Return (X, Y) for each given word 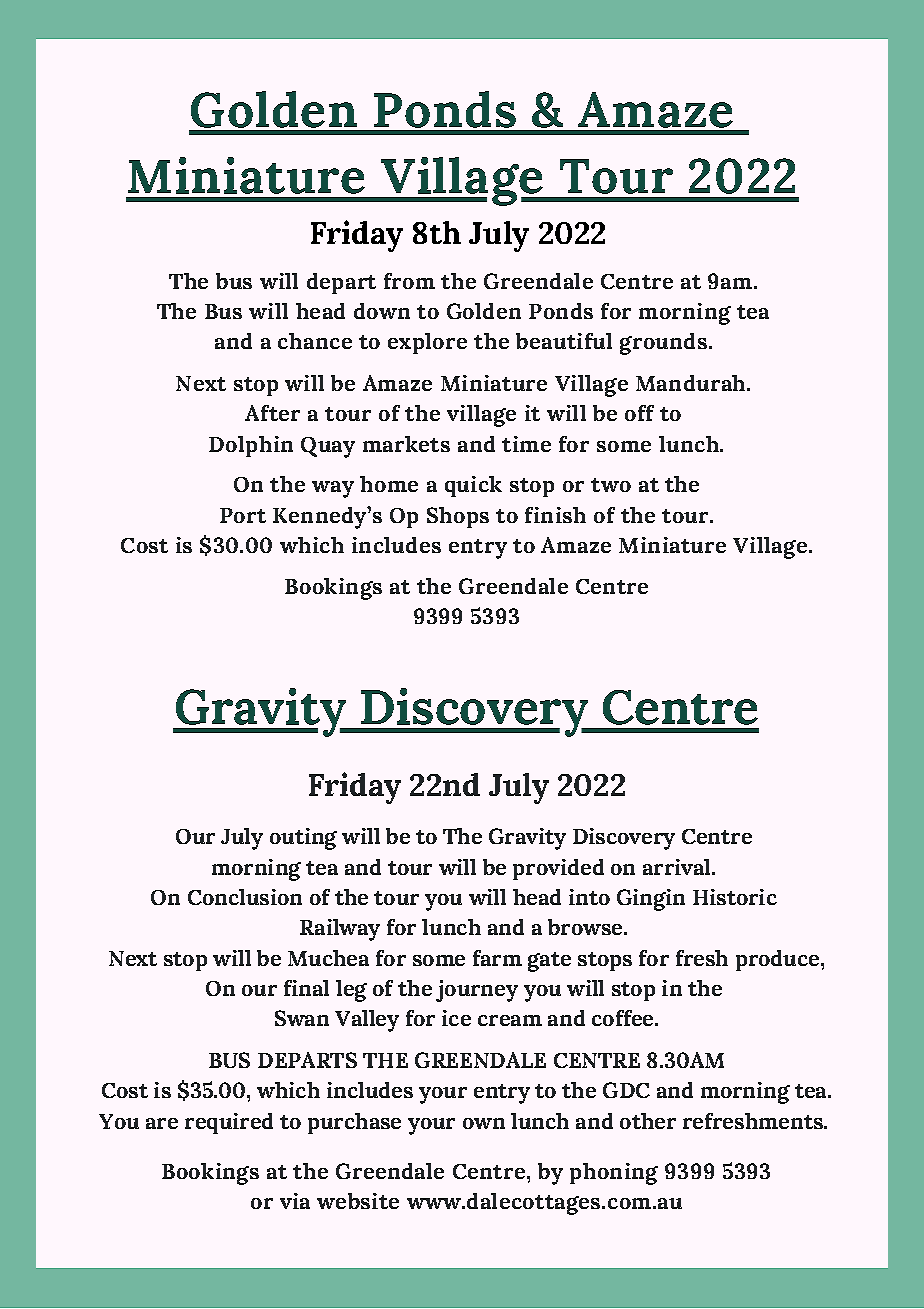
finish (555, 515)
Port (243, 515)
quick (473, 486)
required (229, 1123)
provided (558, 869)
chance (315, 341)
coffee (624, 1018)
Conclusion (245, 897)
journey (477, 991)
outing (303, 839)
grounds (663, 344)
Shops (458, 517)
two (611, 485)
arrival (678, 867)
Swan (302, 1018)
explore (427, 343)
